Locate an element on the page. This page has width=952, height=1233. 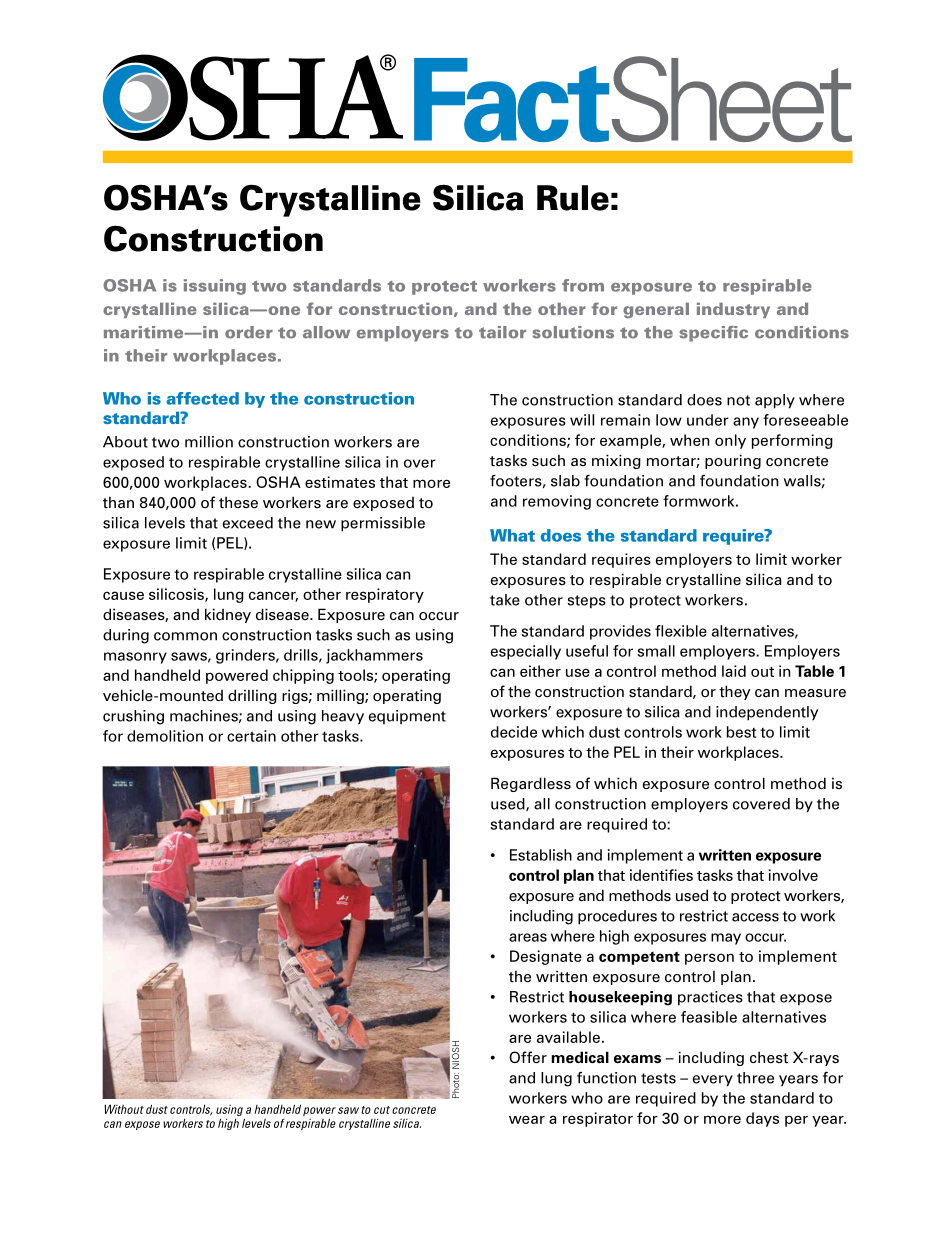
cause is located at coordinates (123, 595).
